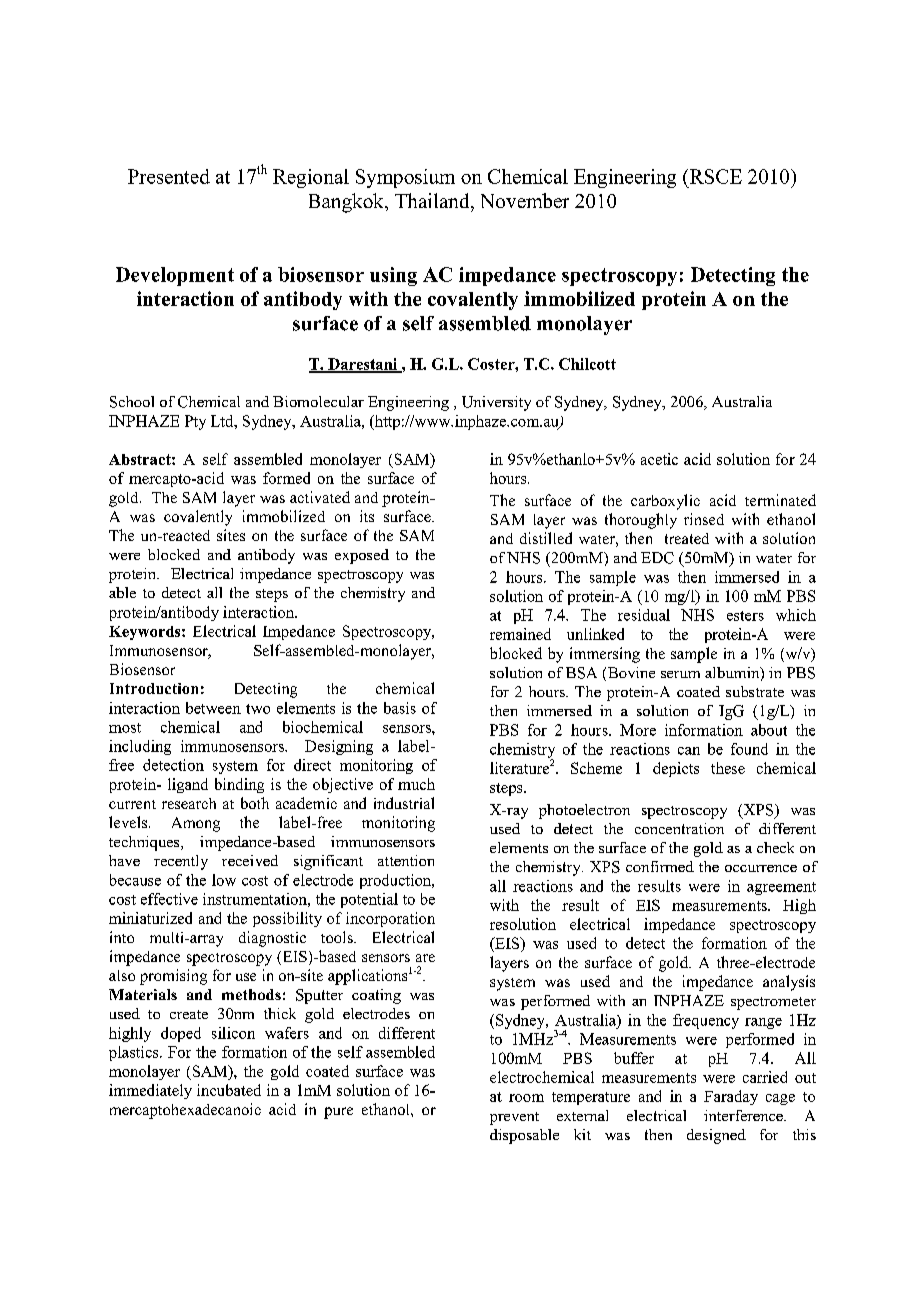 The height and width of the page is (1308, 924). Describe the element at coordinates (520, 634) in the page. I see `remained` at that location.
